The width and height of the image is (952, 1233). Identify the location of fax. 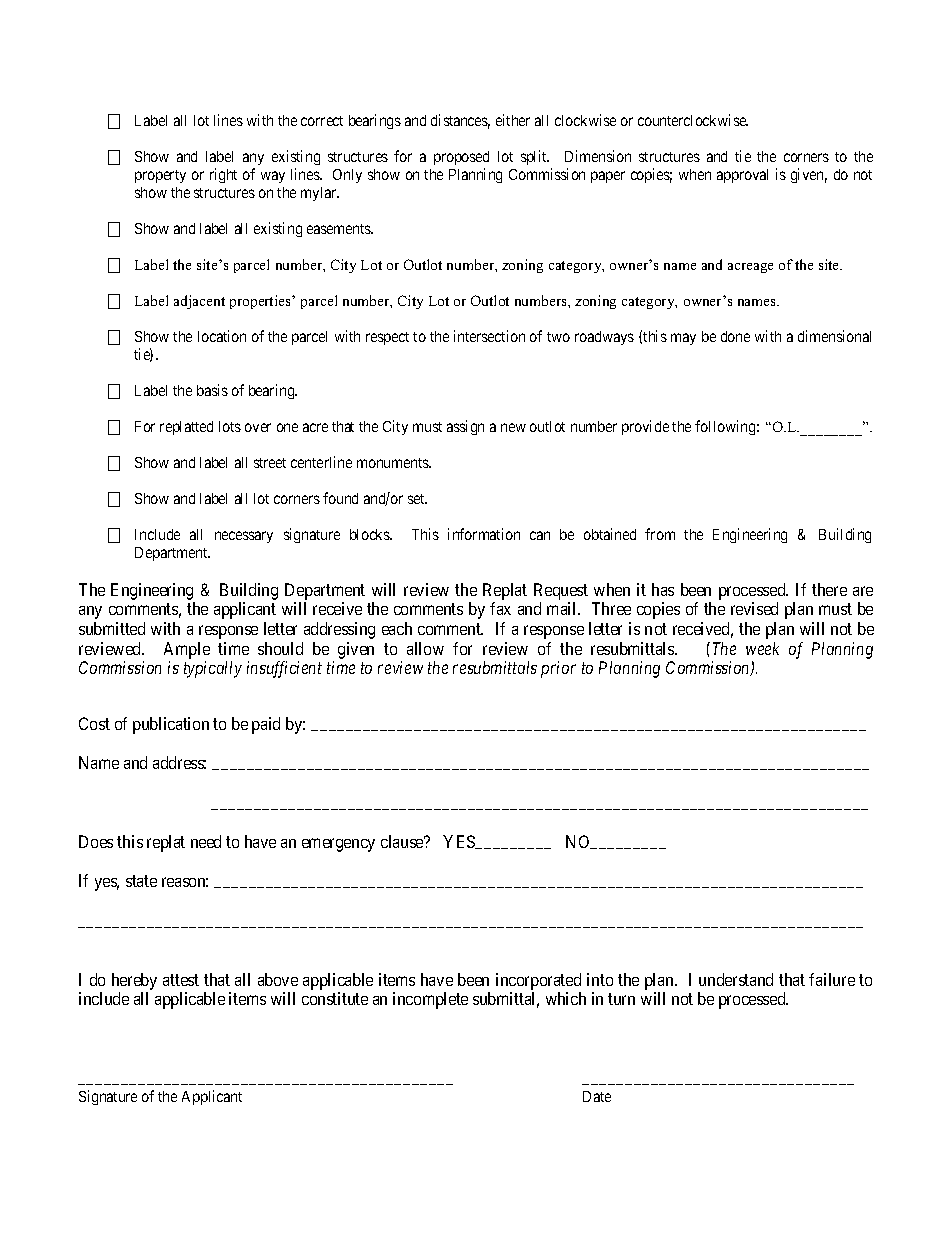
(500, 608).
